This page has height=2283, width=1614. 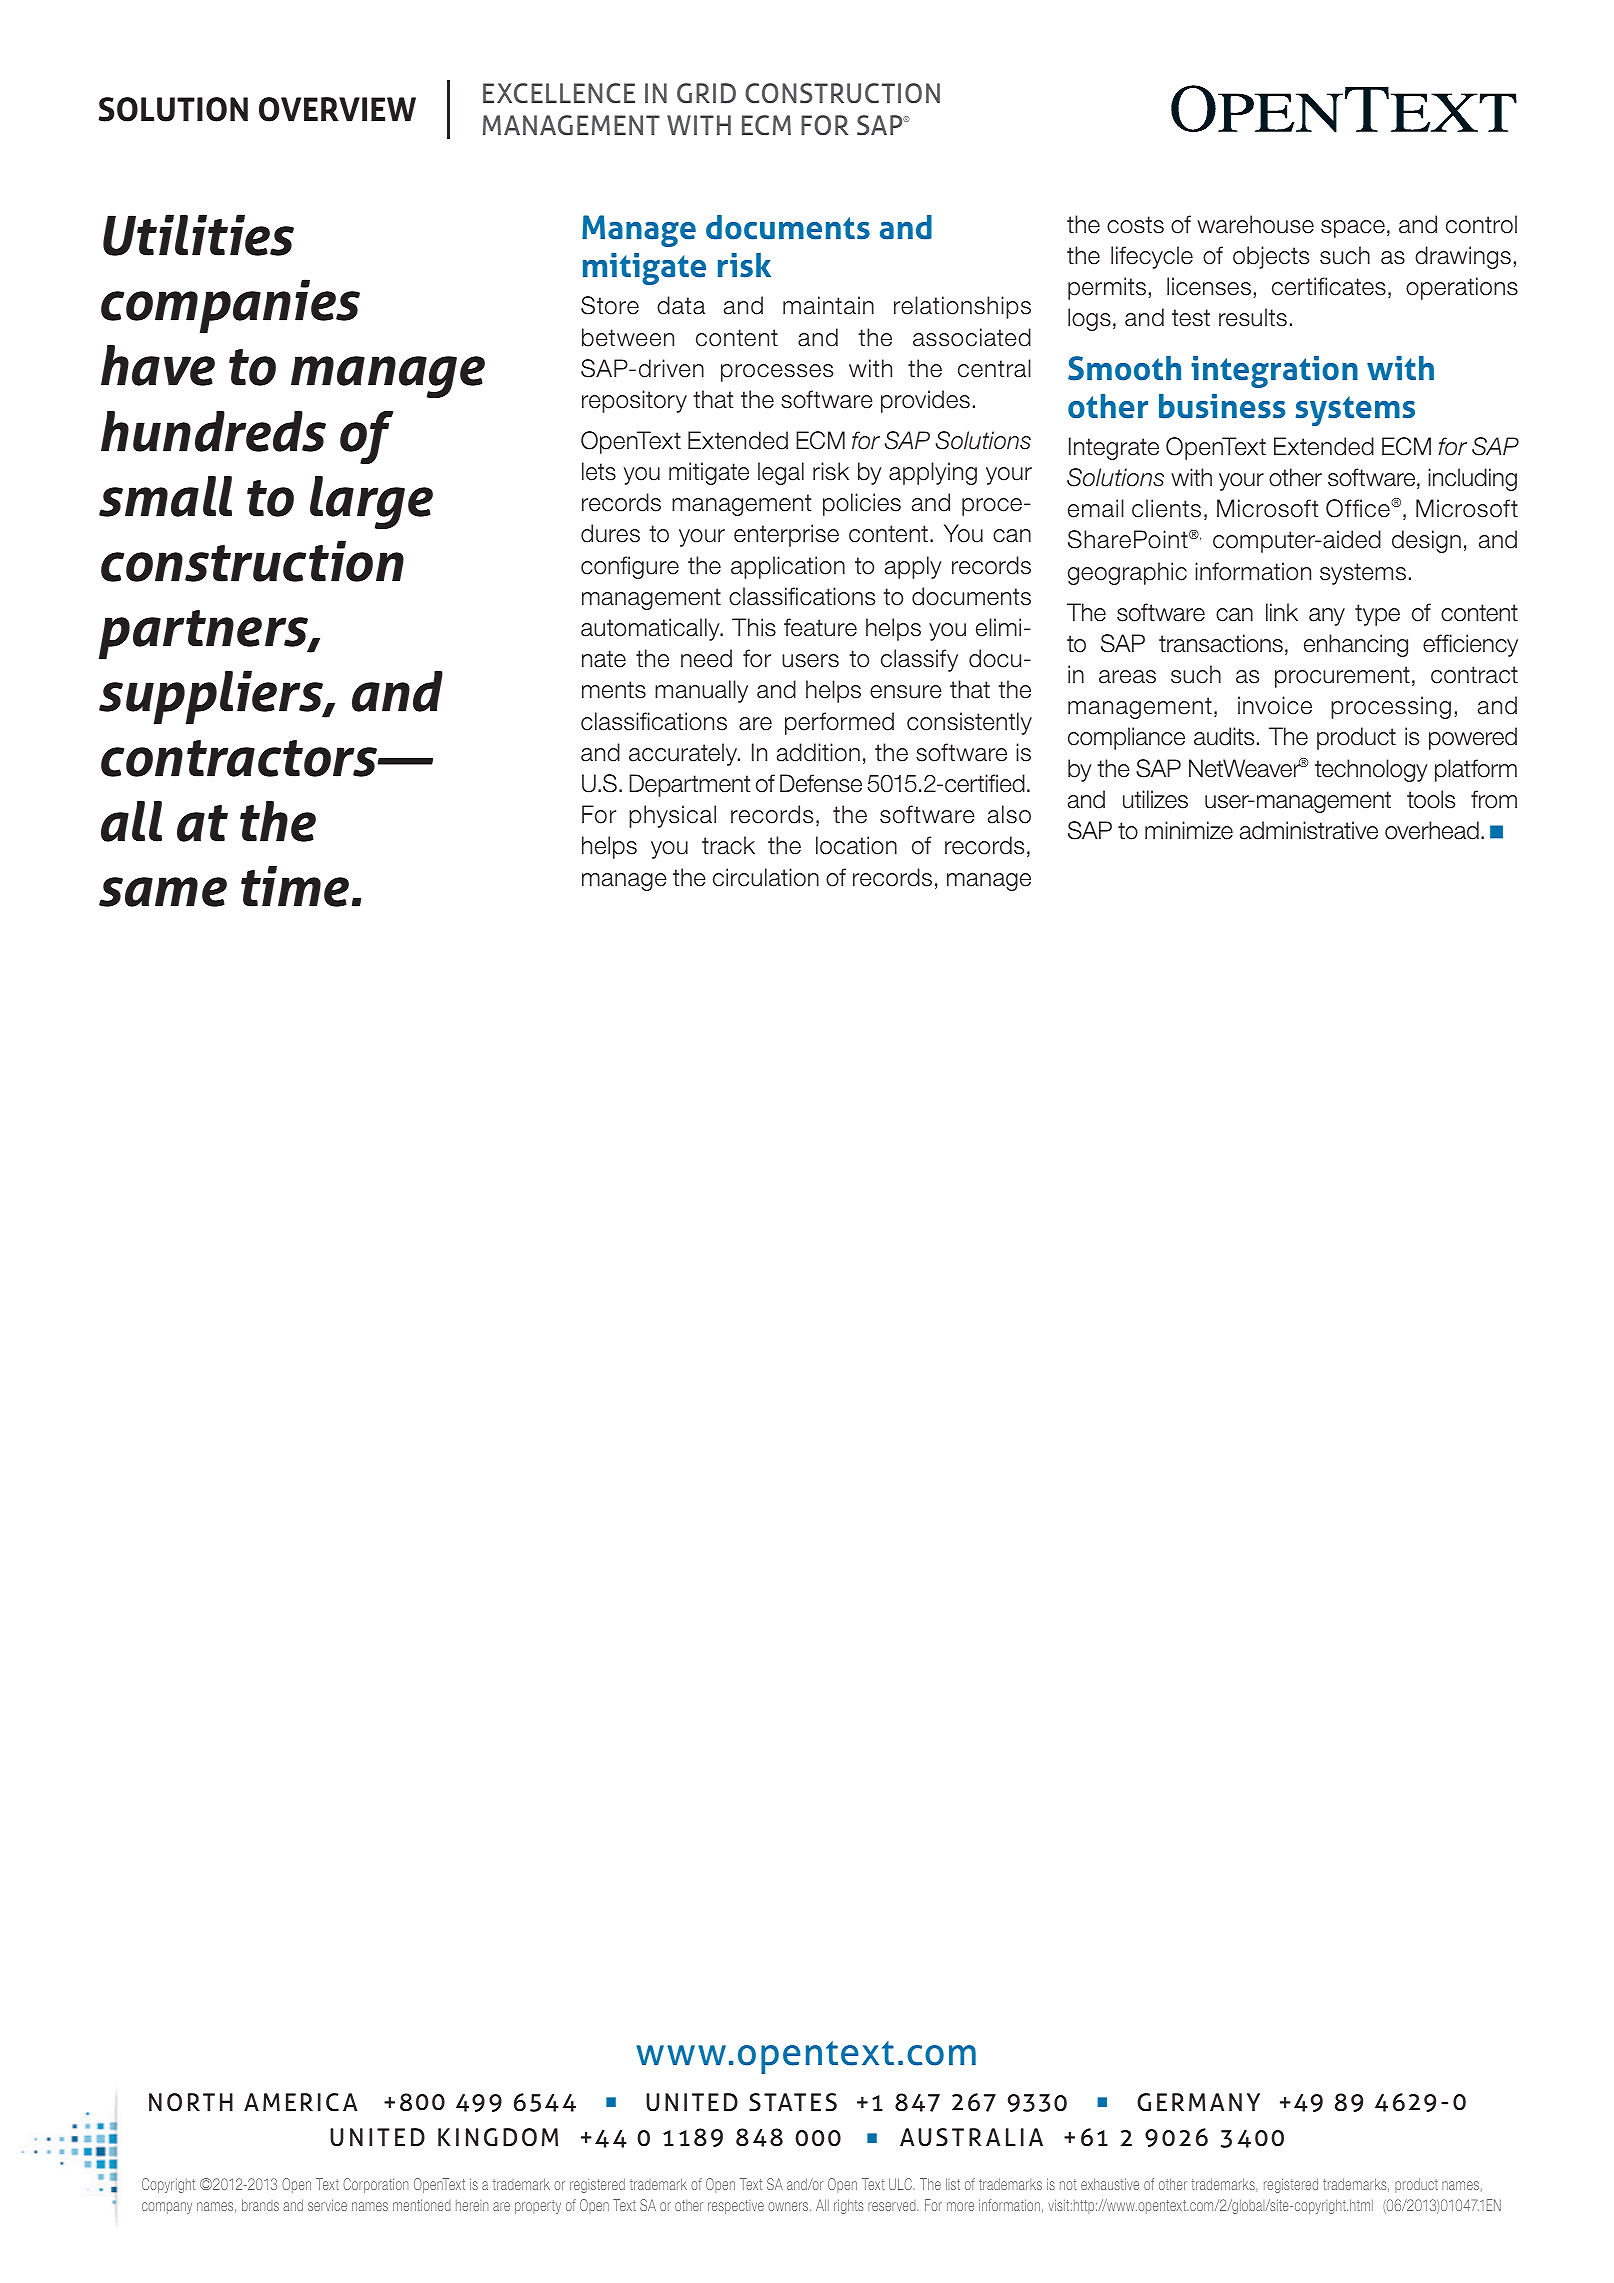 What do you see at coordinates (191, 2102) in the page?
I see `North` at bounding box center [191, 2102].
